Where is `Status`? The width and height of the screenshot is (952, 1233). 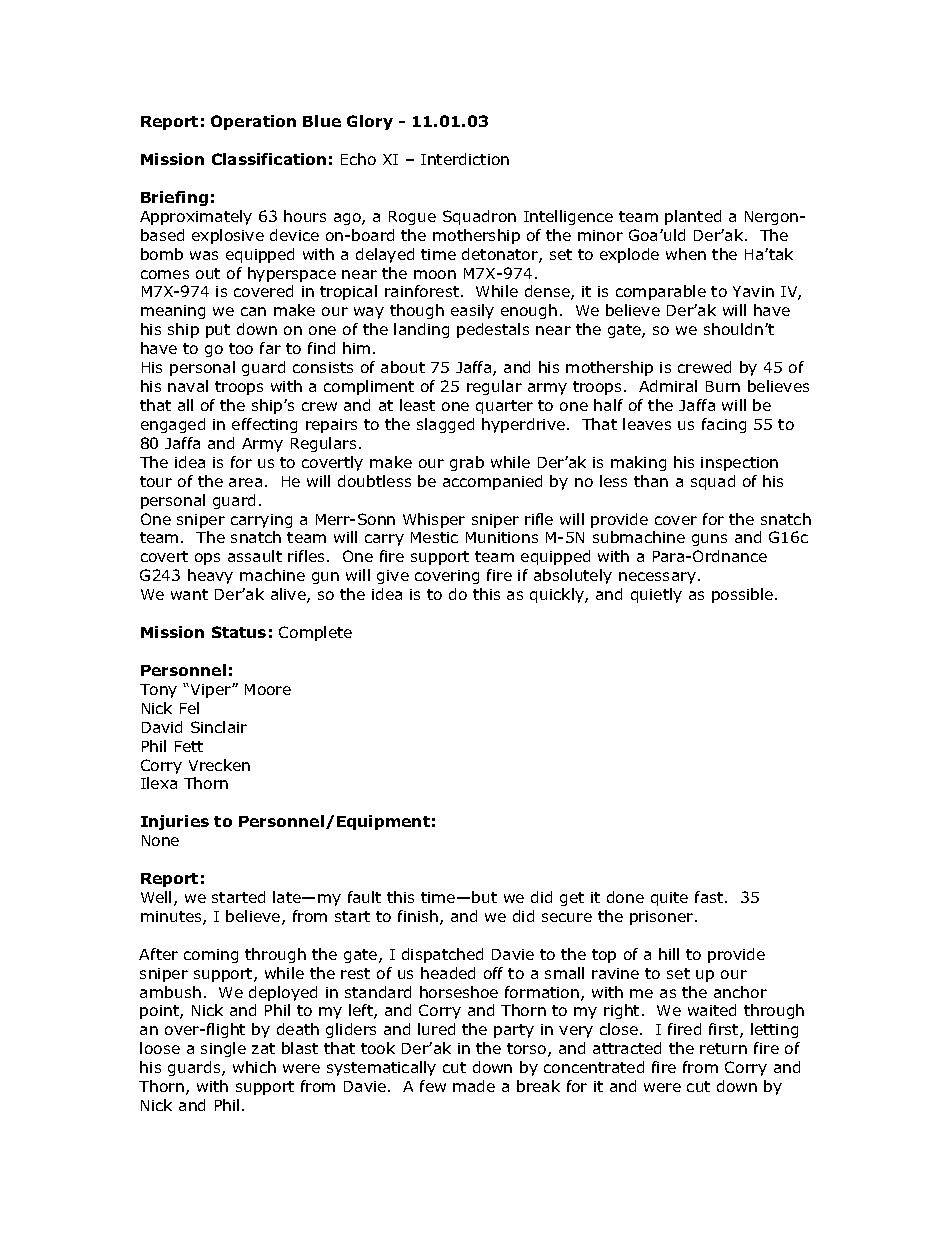 Status is located at coordinates (239, 632).
